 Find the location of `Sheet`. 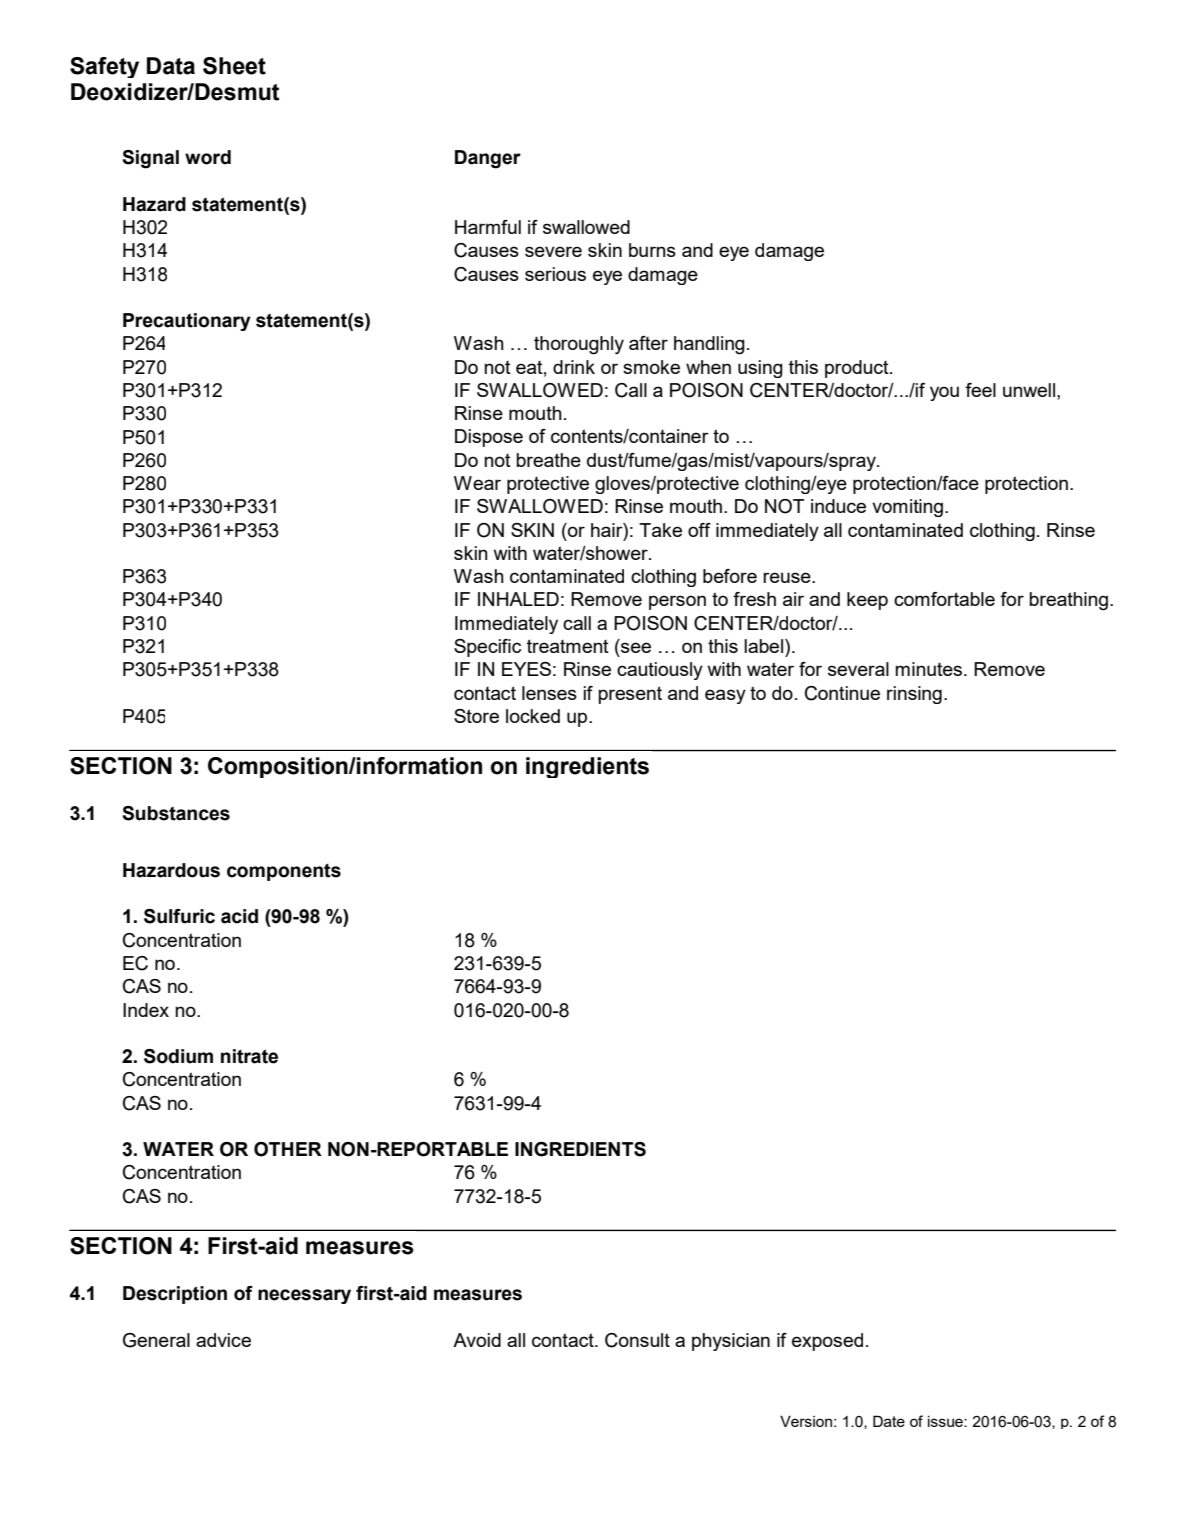

Sheet is located at coordinates (234, 66).
